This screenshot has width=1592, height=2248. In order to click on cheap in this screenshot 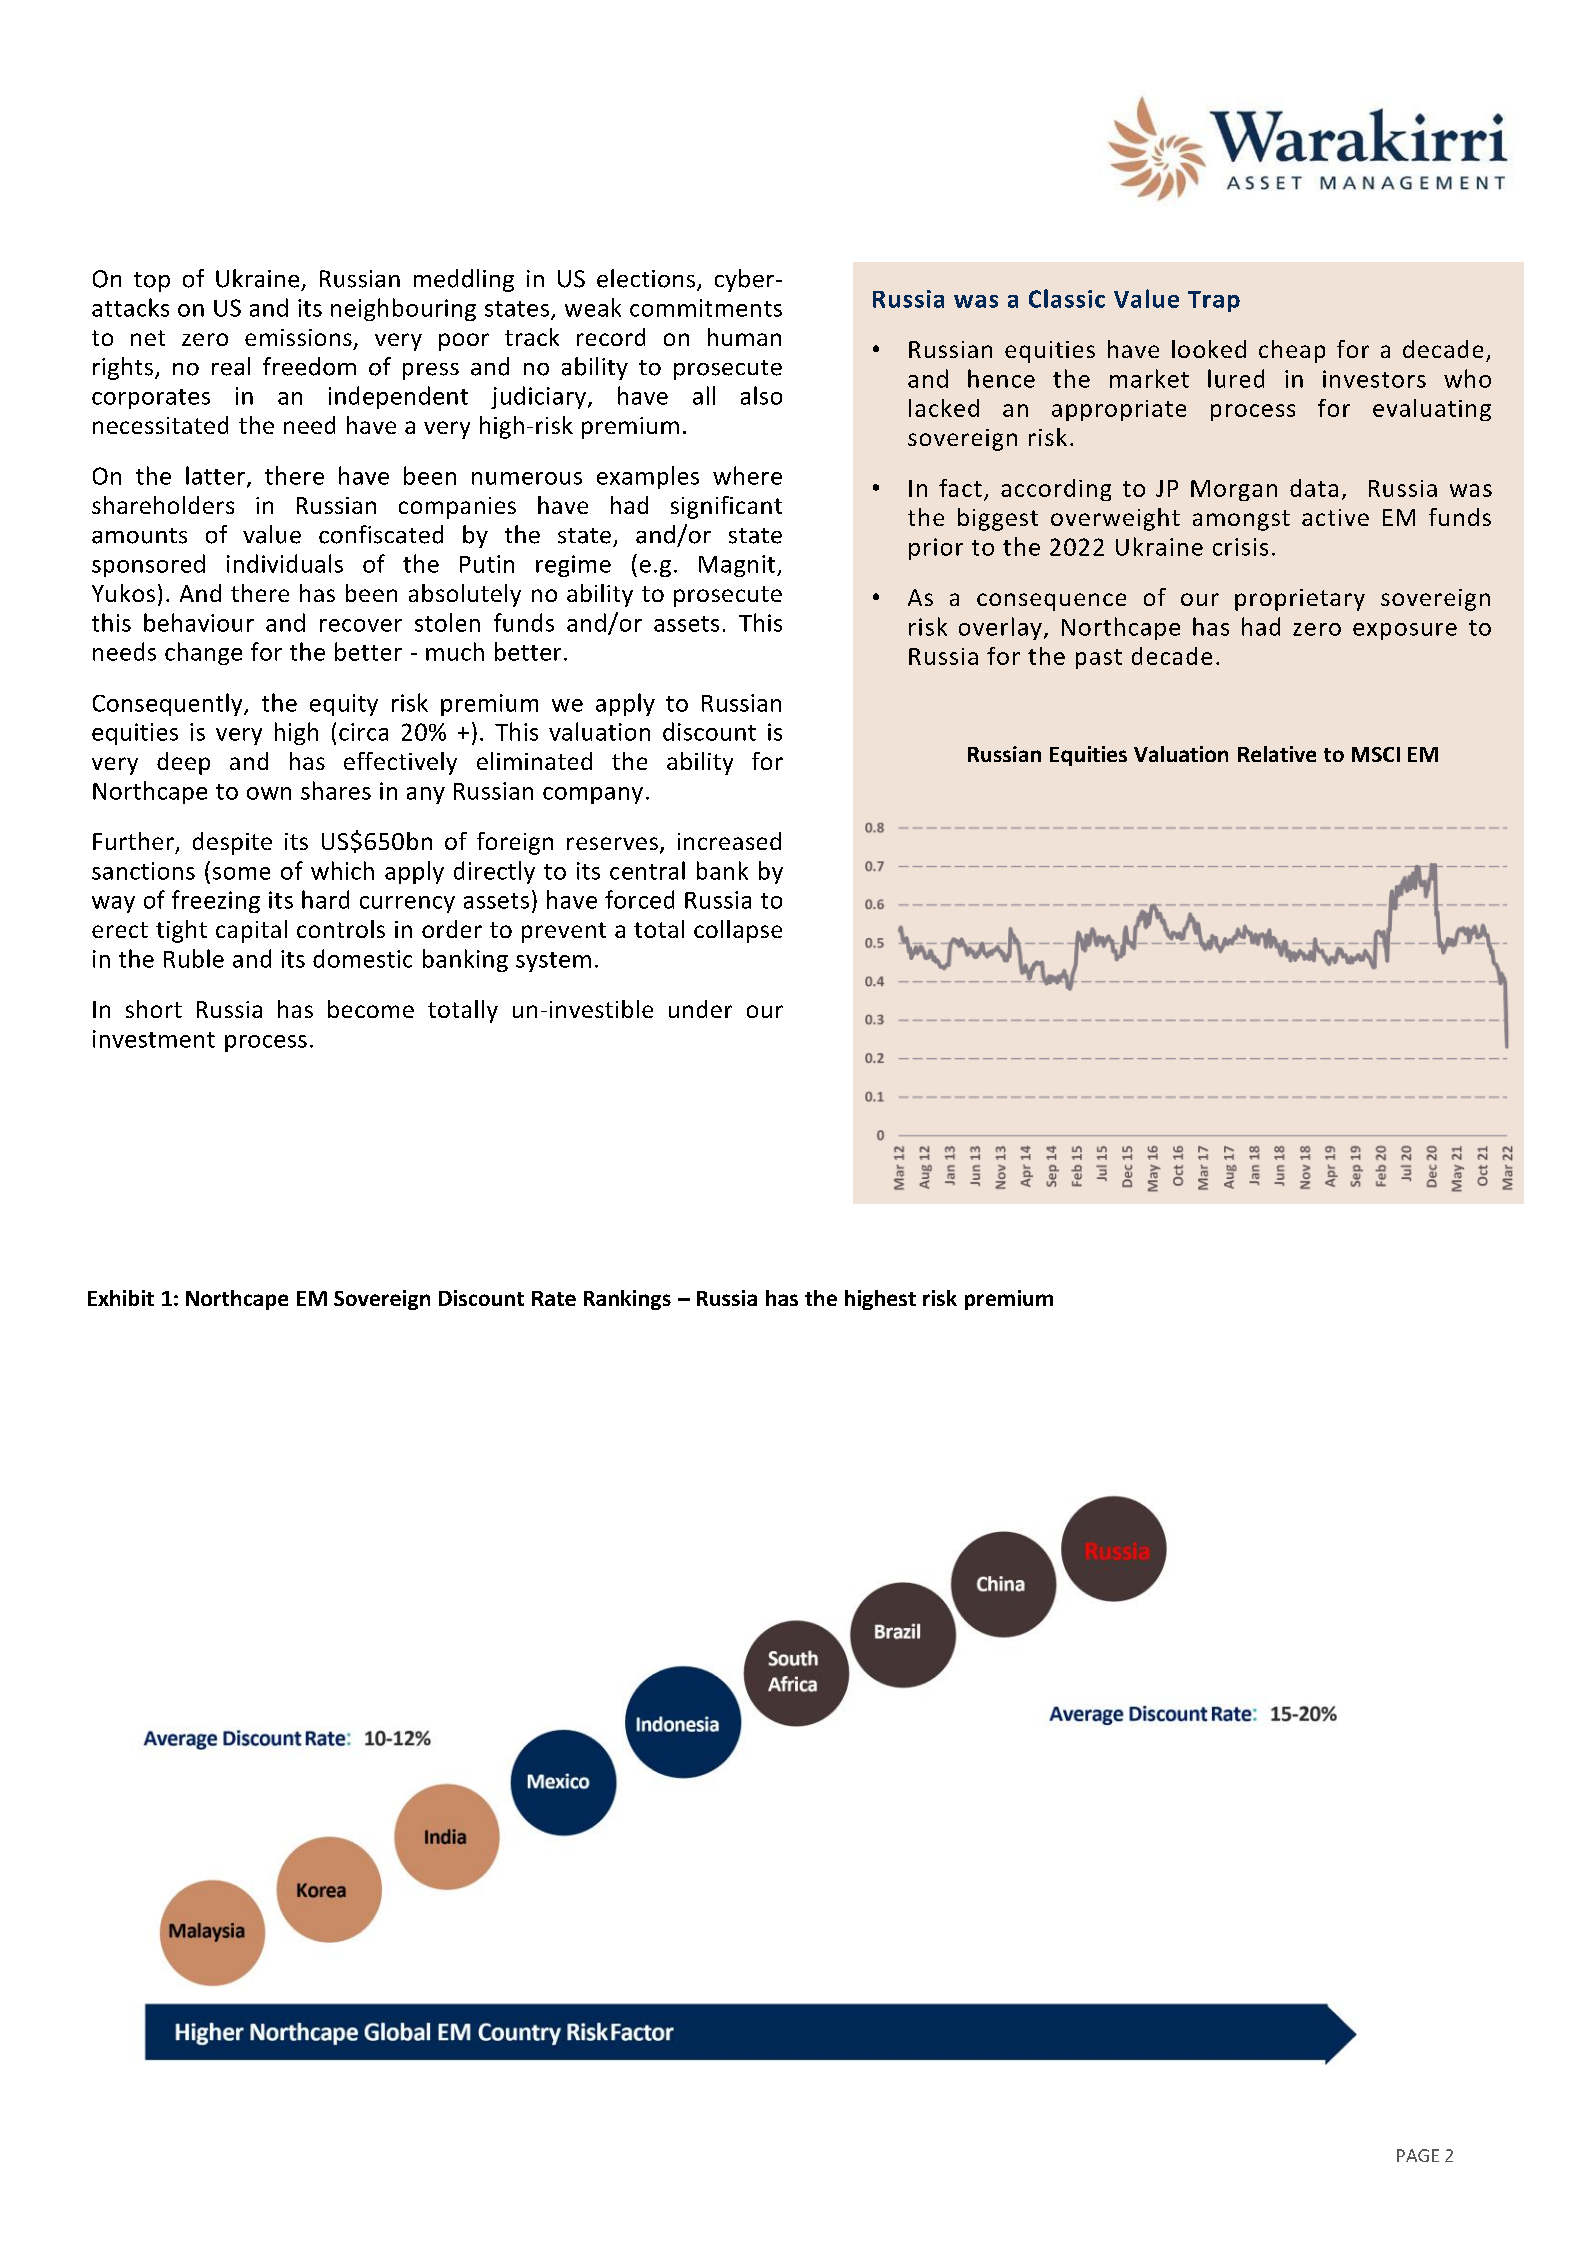, I will do `click(1292, 351)`.
